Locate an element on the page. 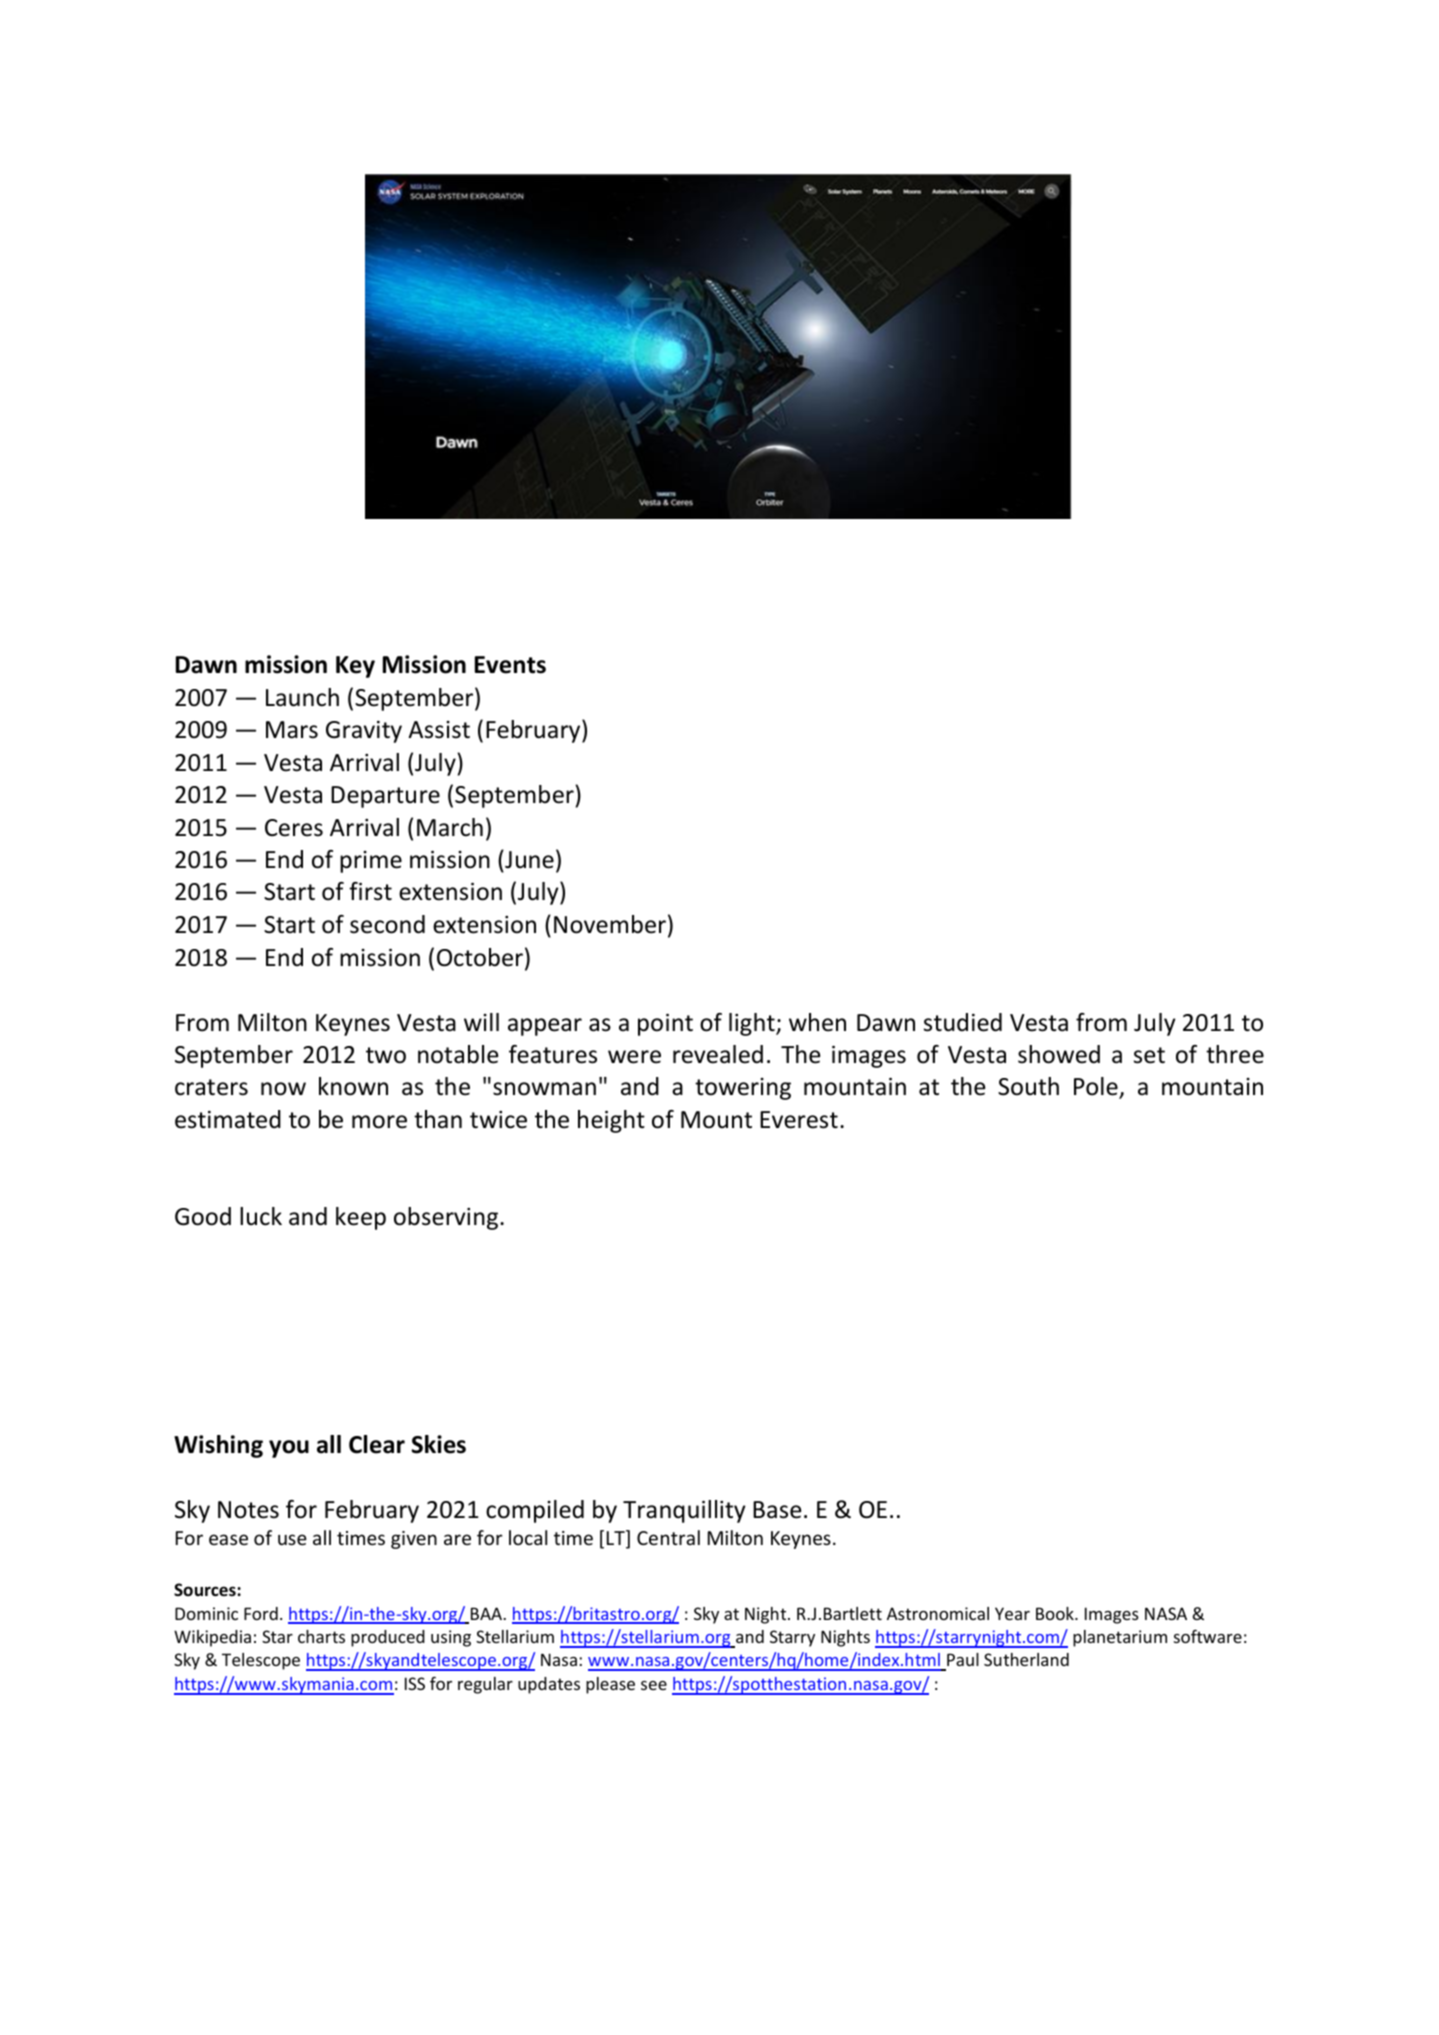  Launch is located at coordinates (302, 697).
